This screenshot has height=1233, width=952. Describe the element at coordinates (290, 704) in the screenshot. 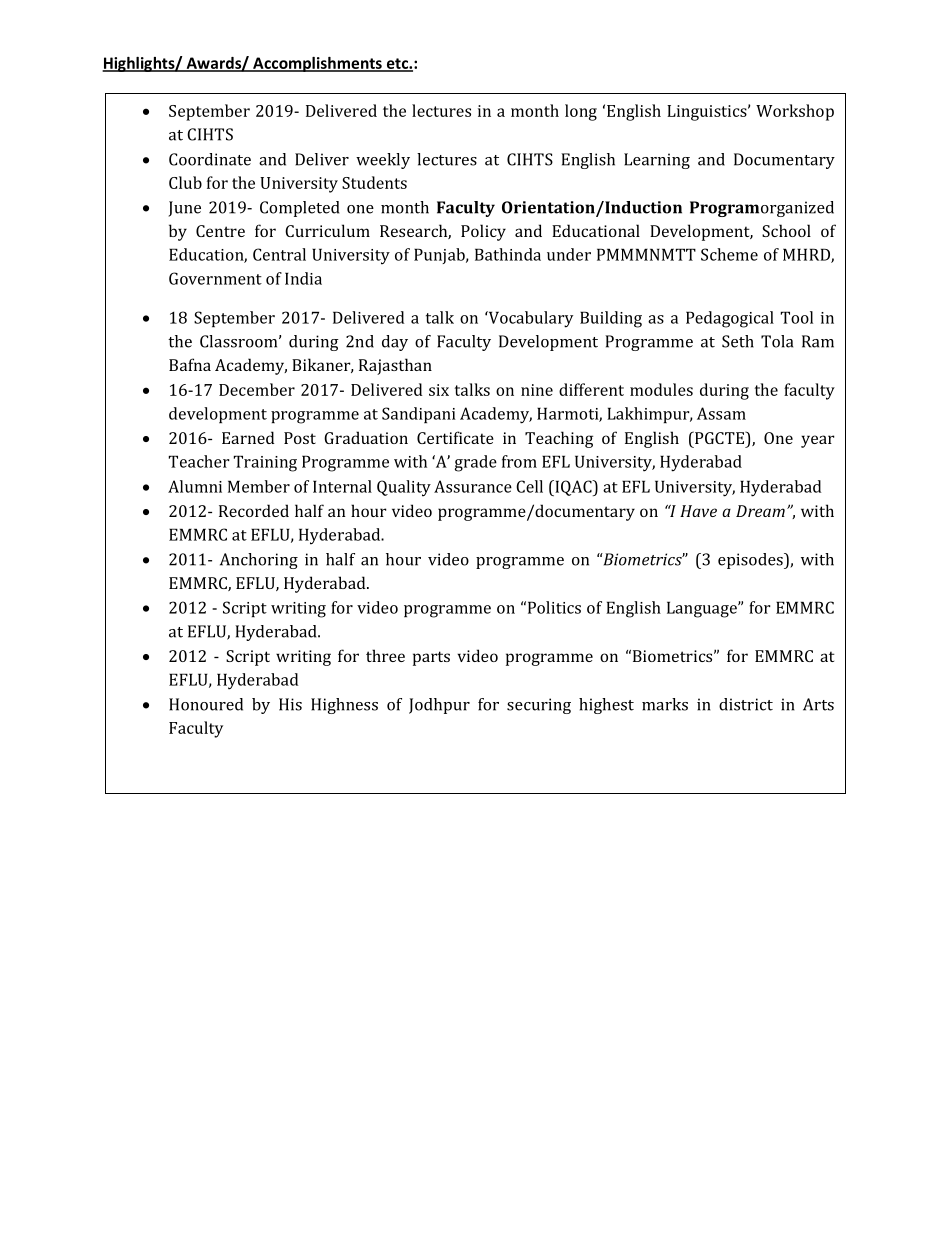

I see `His` at that location.
